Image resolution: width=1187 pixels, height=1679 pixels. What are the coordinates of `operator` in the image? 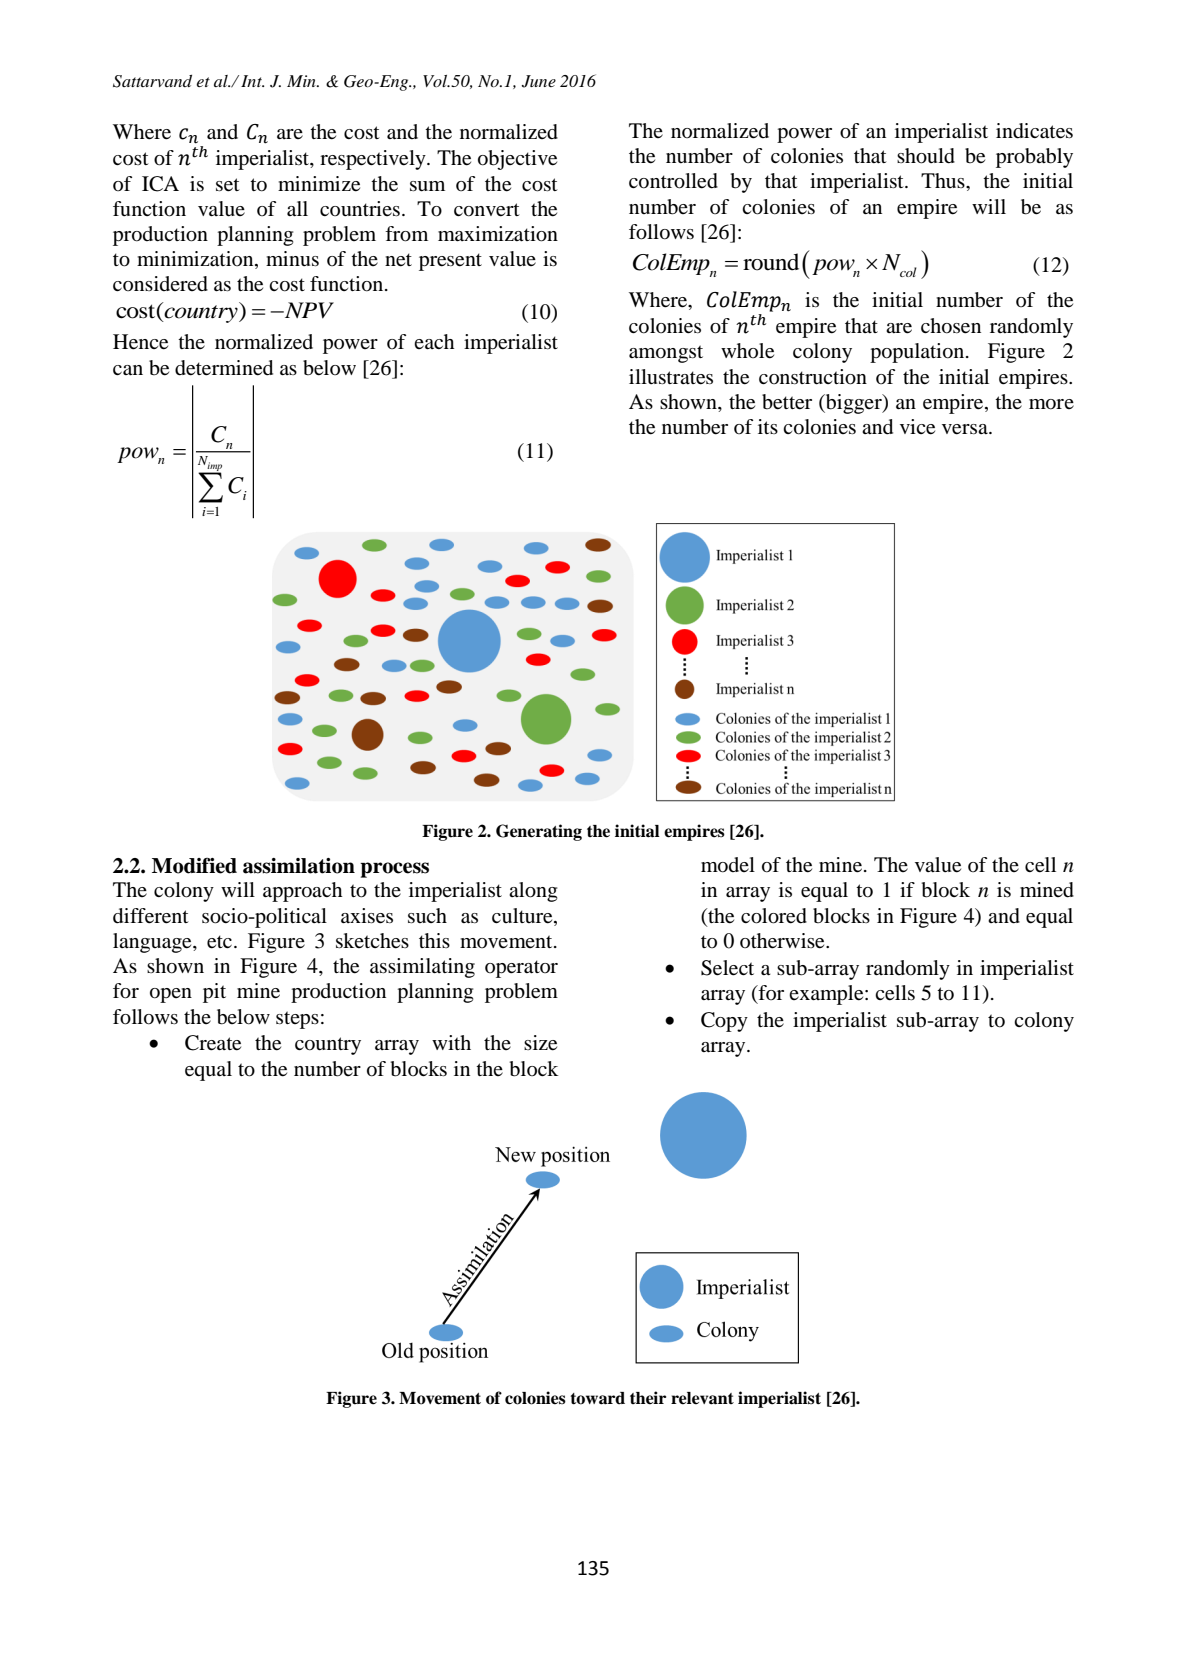 It's located at (521, 969).
